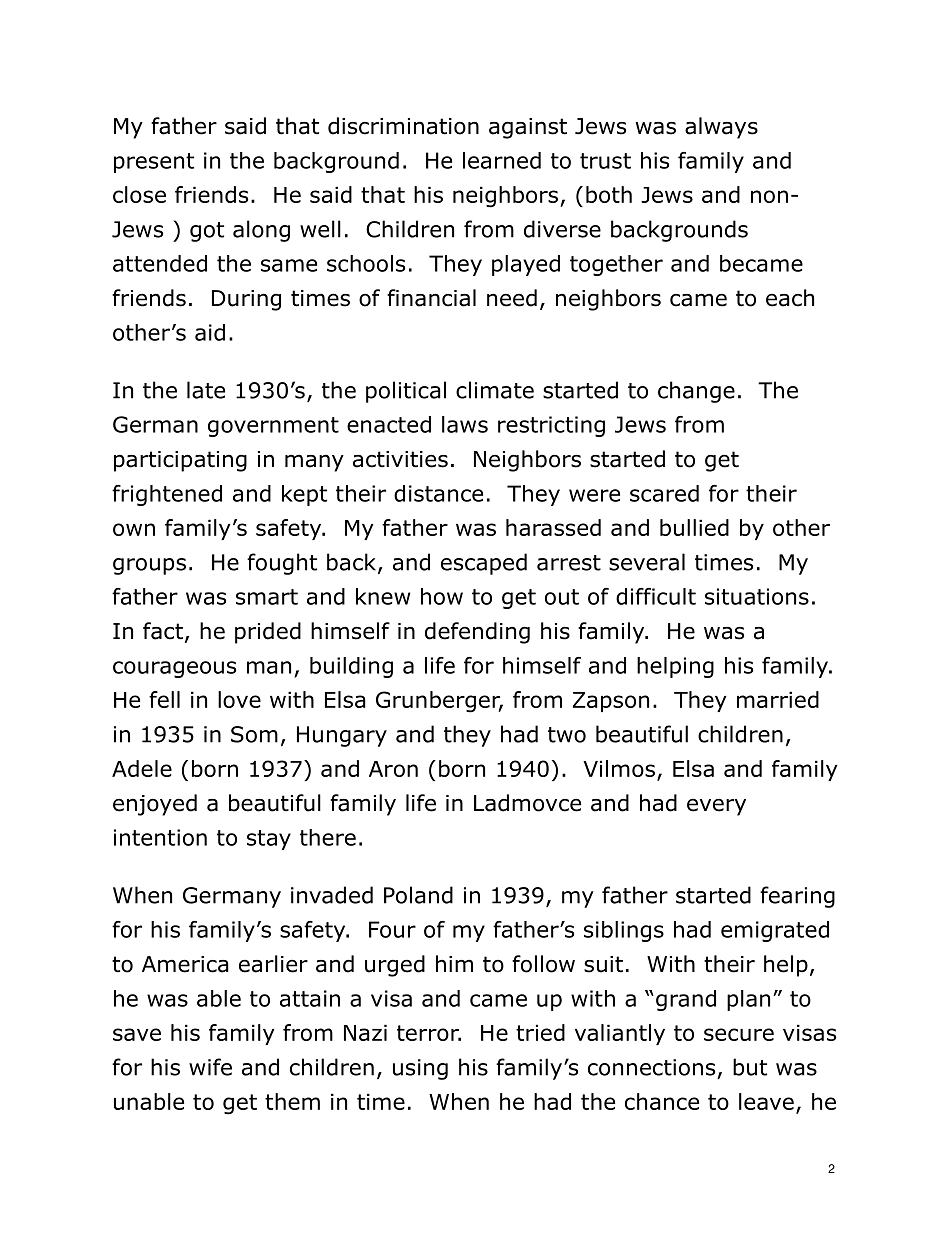  Describe the element at coordinates (778, 699) in the document. I see `married` at that location.
